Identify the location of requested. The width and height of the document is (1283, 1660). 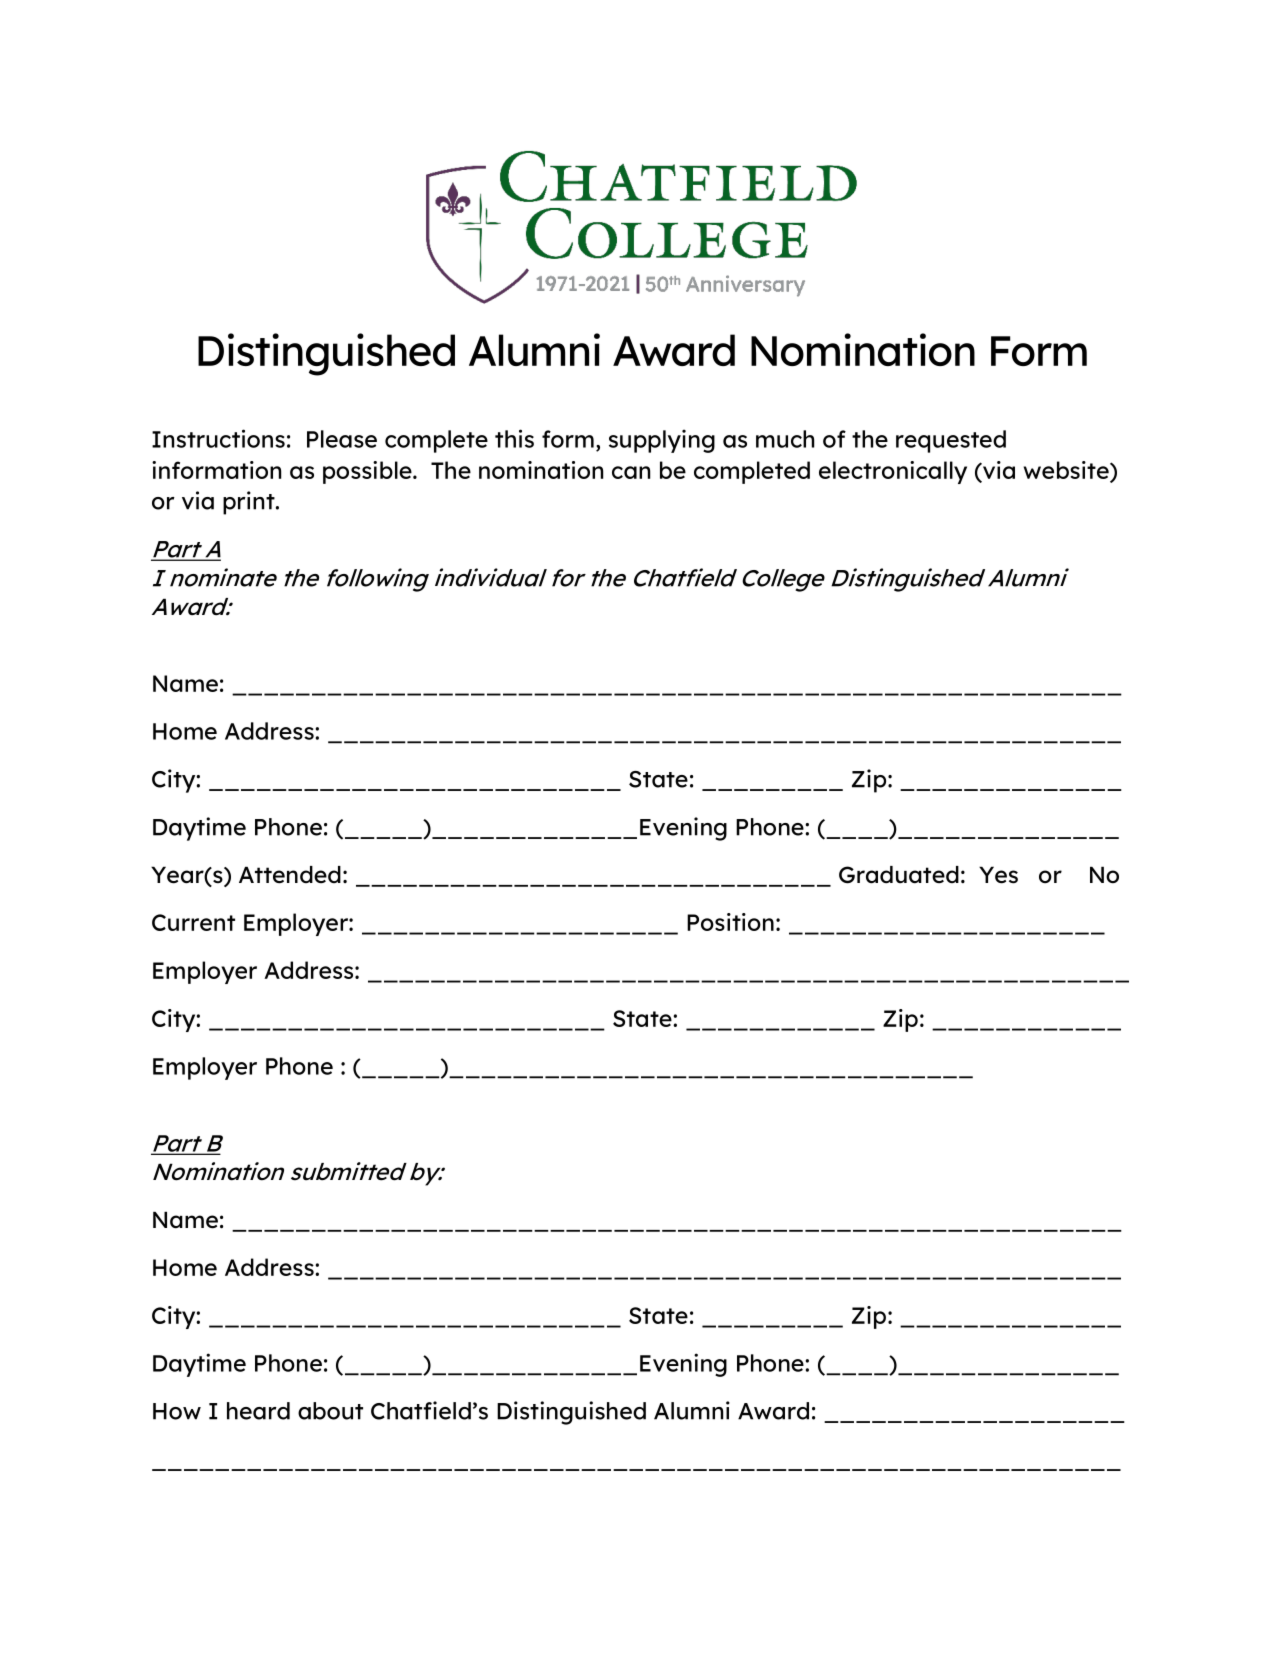
(951, 441).
